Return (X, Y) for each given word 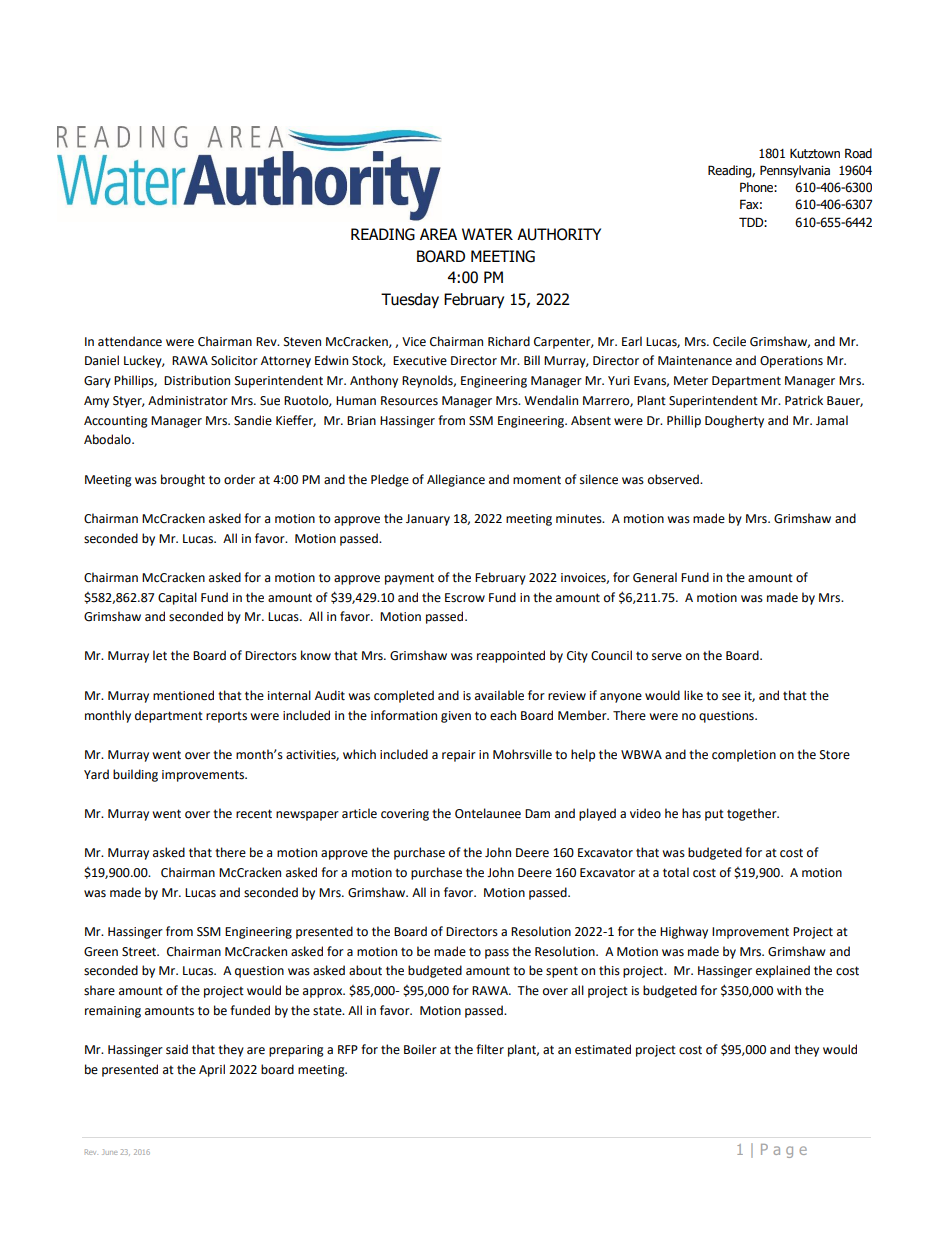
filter (490, 1049)
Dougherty (734, 421)
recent (254, 814)
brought (183, 480)
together (753, 814)
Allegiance (456, 480)
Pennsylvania (795, 171)
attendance (130, 341)
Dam (537, 813)
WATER (487, 234)
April (212, 1070)
